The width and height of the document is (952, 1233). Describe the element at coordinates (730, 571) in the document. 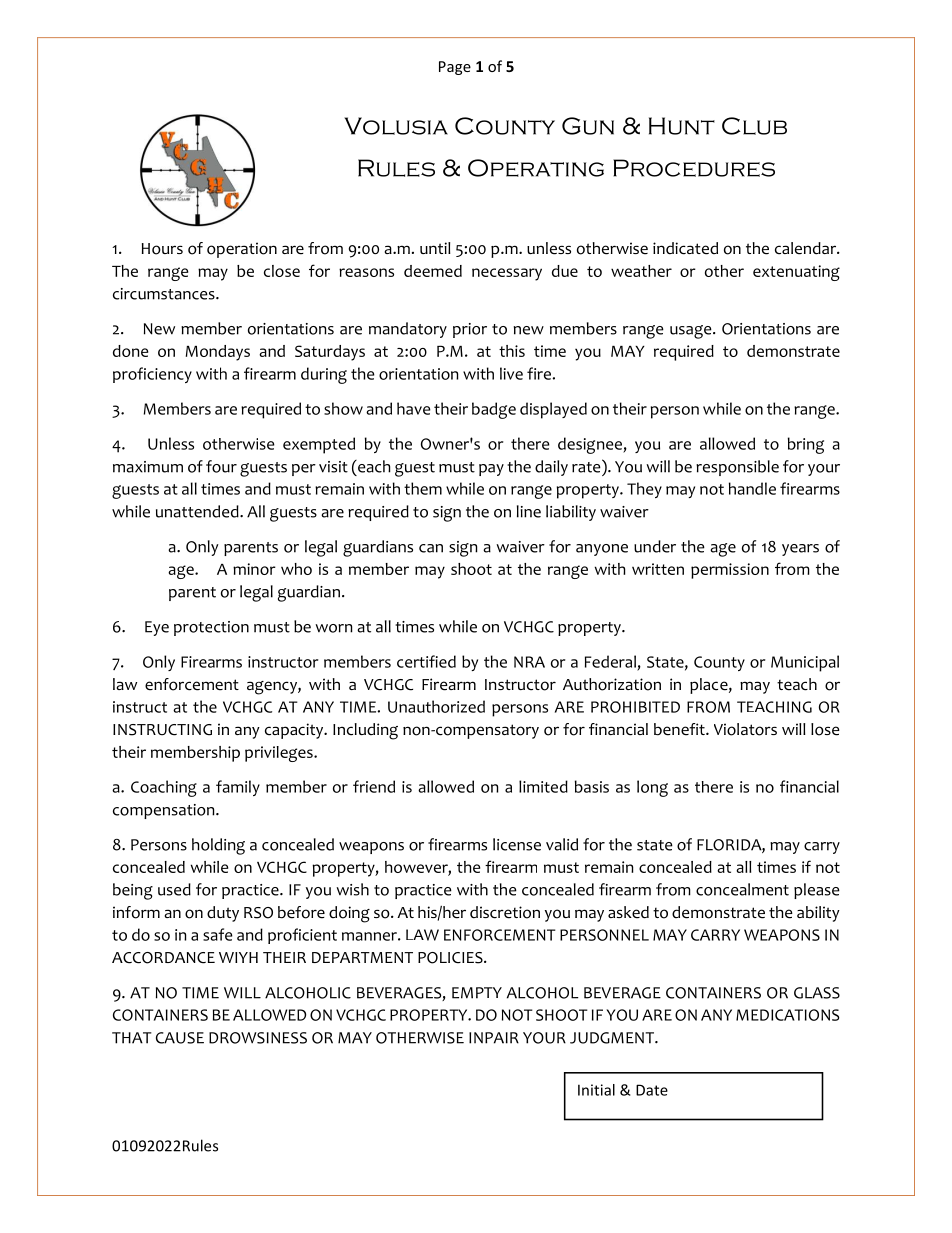

I see `permission` at that location.
